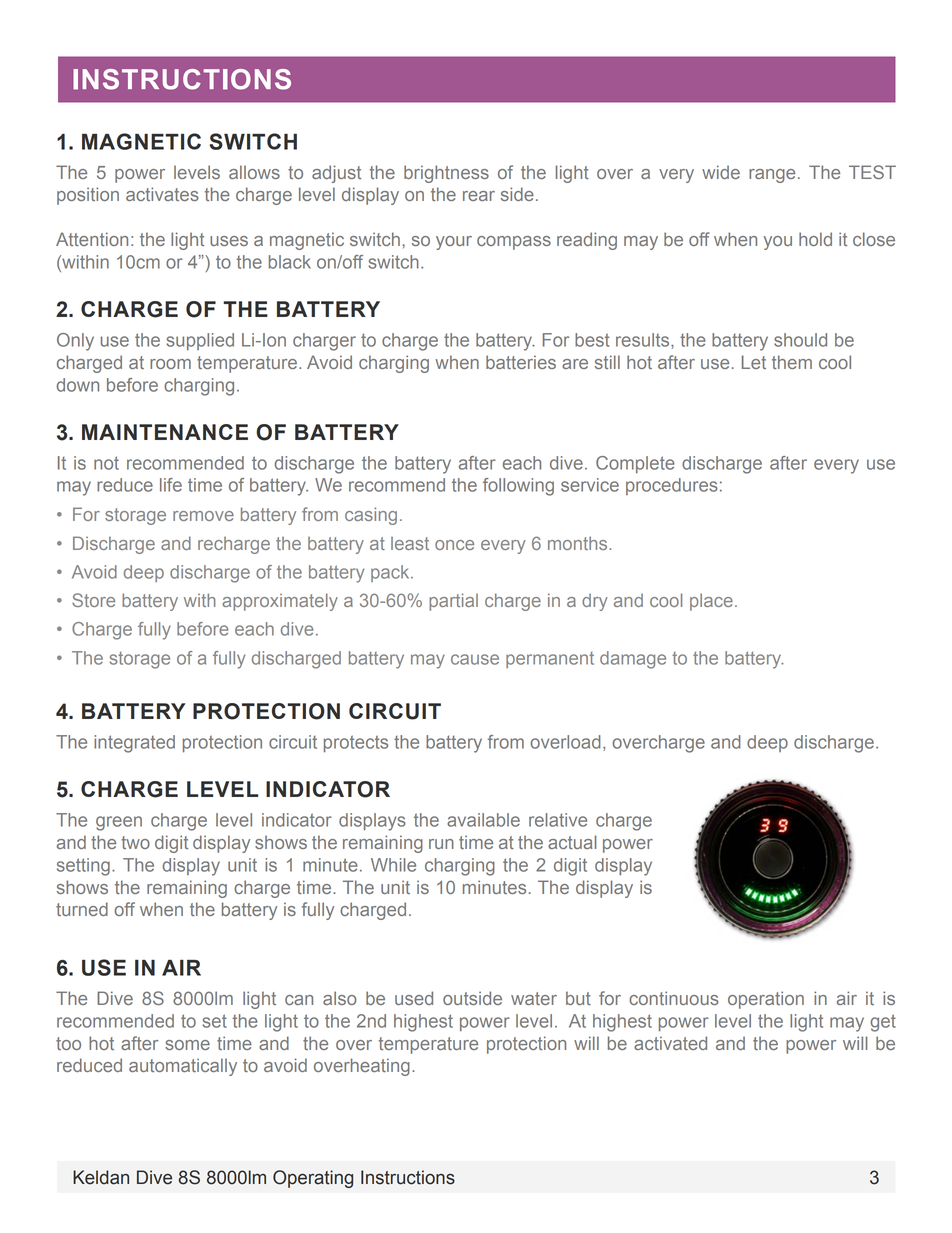 This page has height=1233, width=952. Describe the element at coordinates (772, 176) in the page. I see `range` at that location.
